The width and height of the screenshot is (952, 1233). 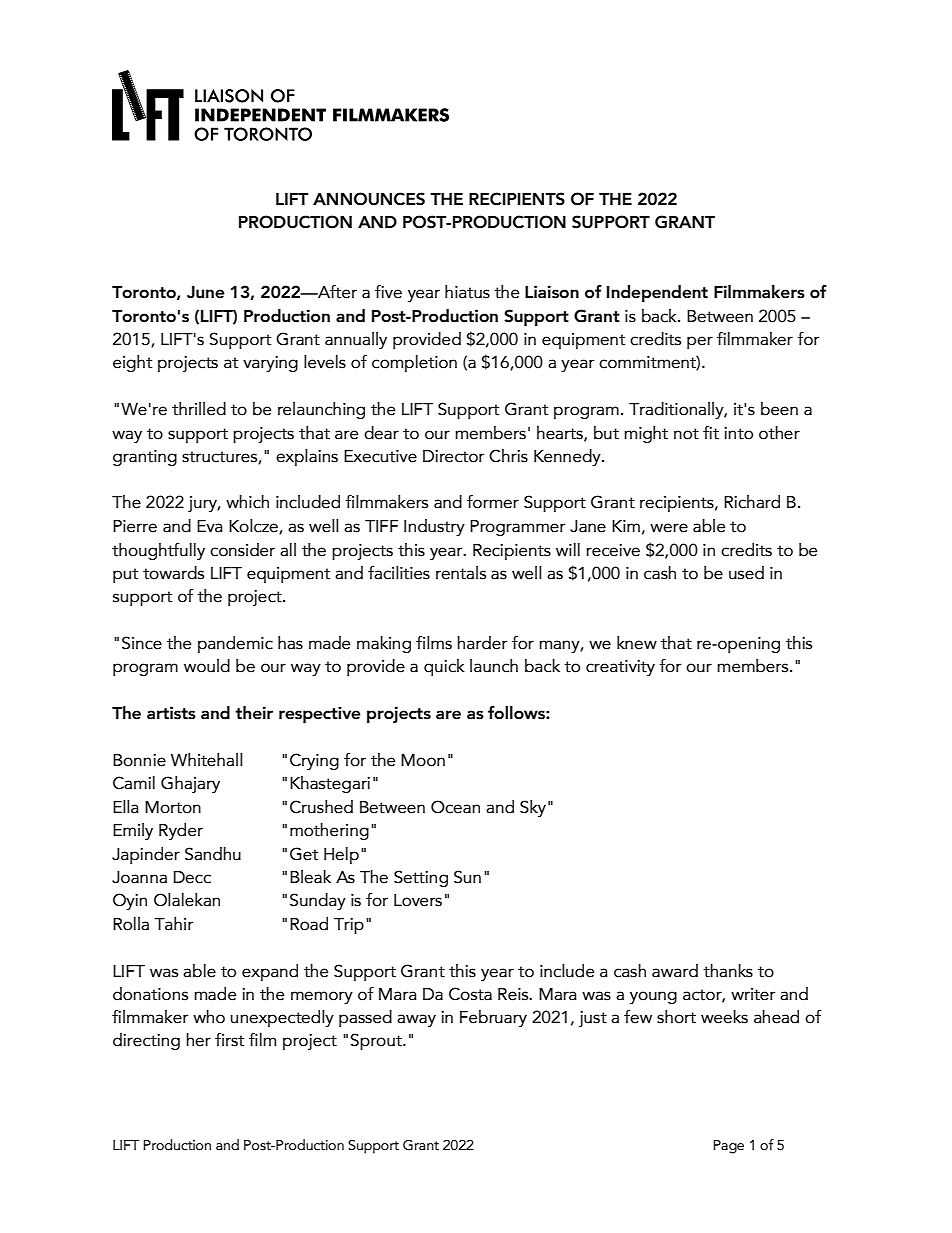 I want to click on June, so click(x=206, y=292).
